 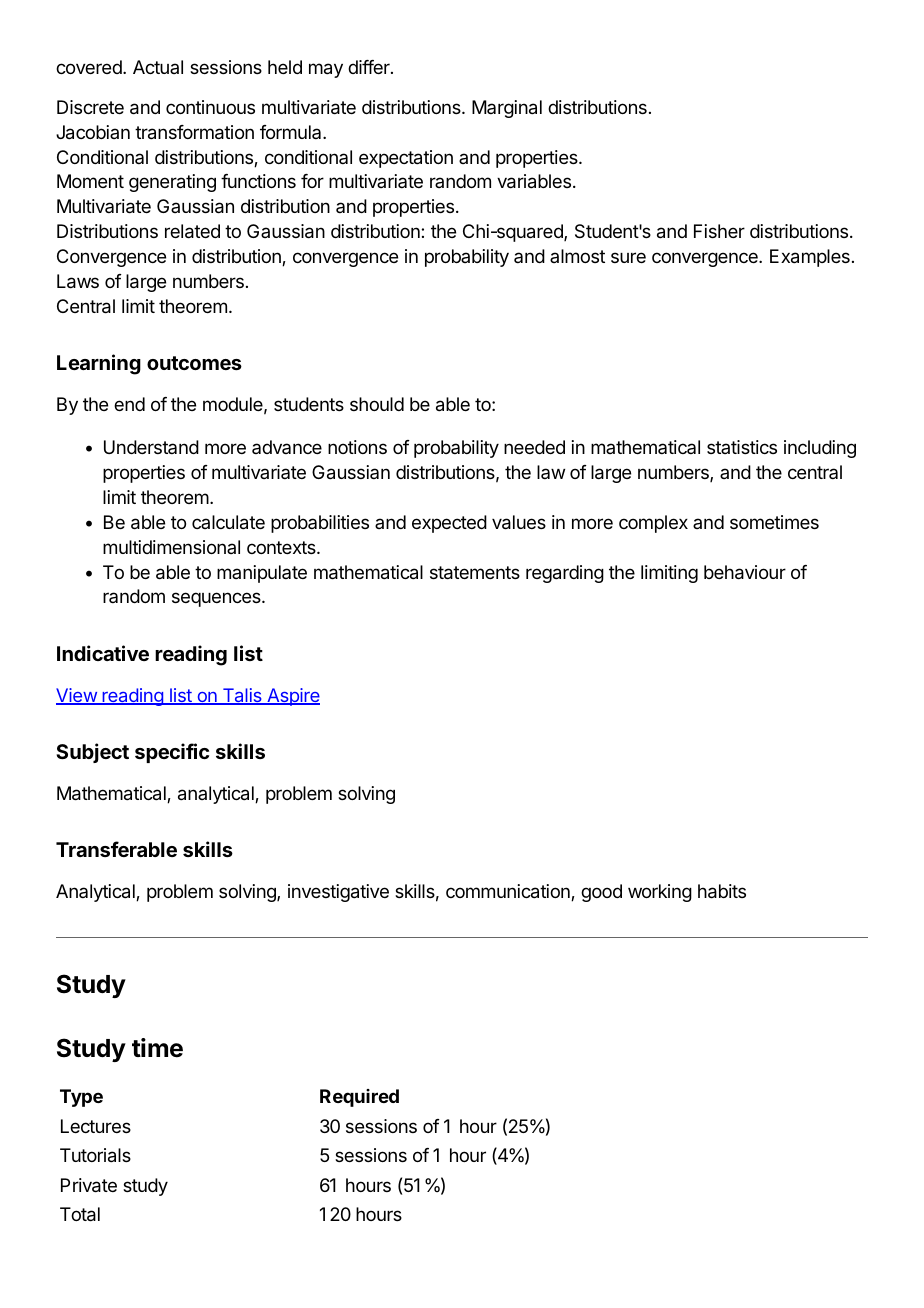 I want to click on Required, so click(x=359, y=1098).
